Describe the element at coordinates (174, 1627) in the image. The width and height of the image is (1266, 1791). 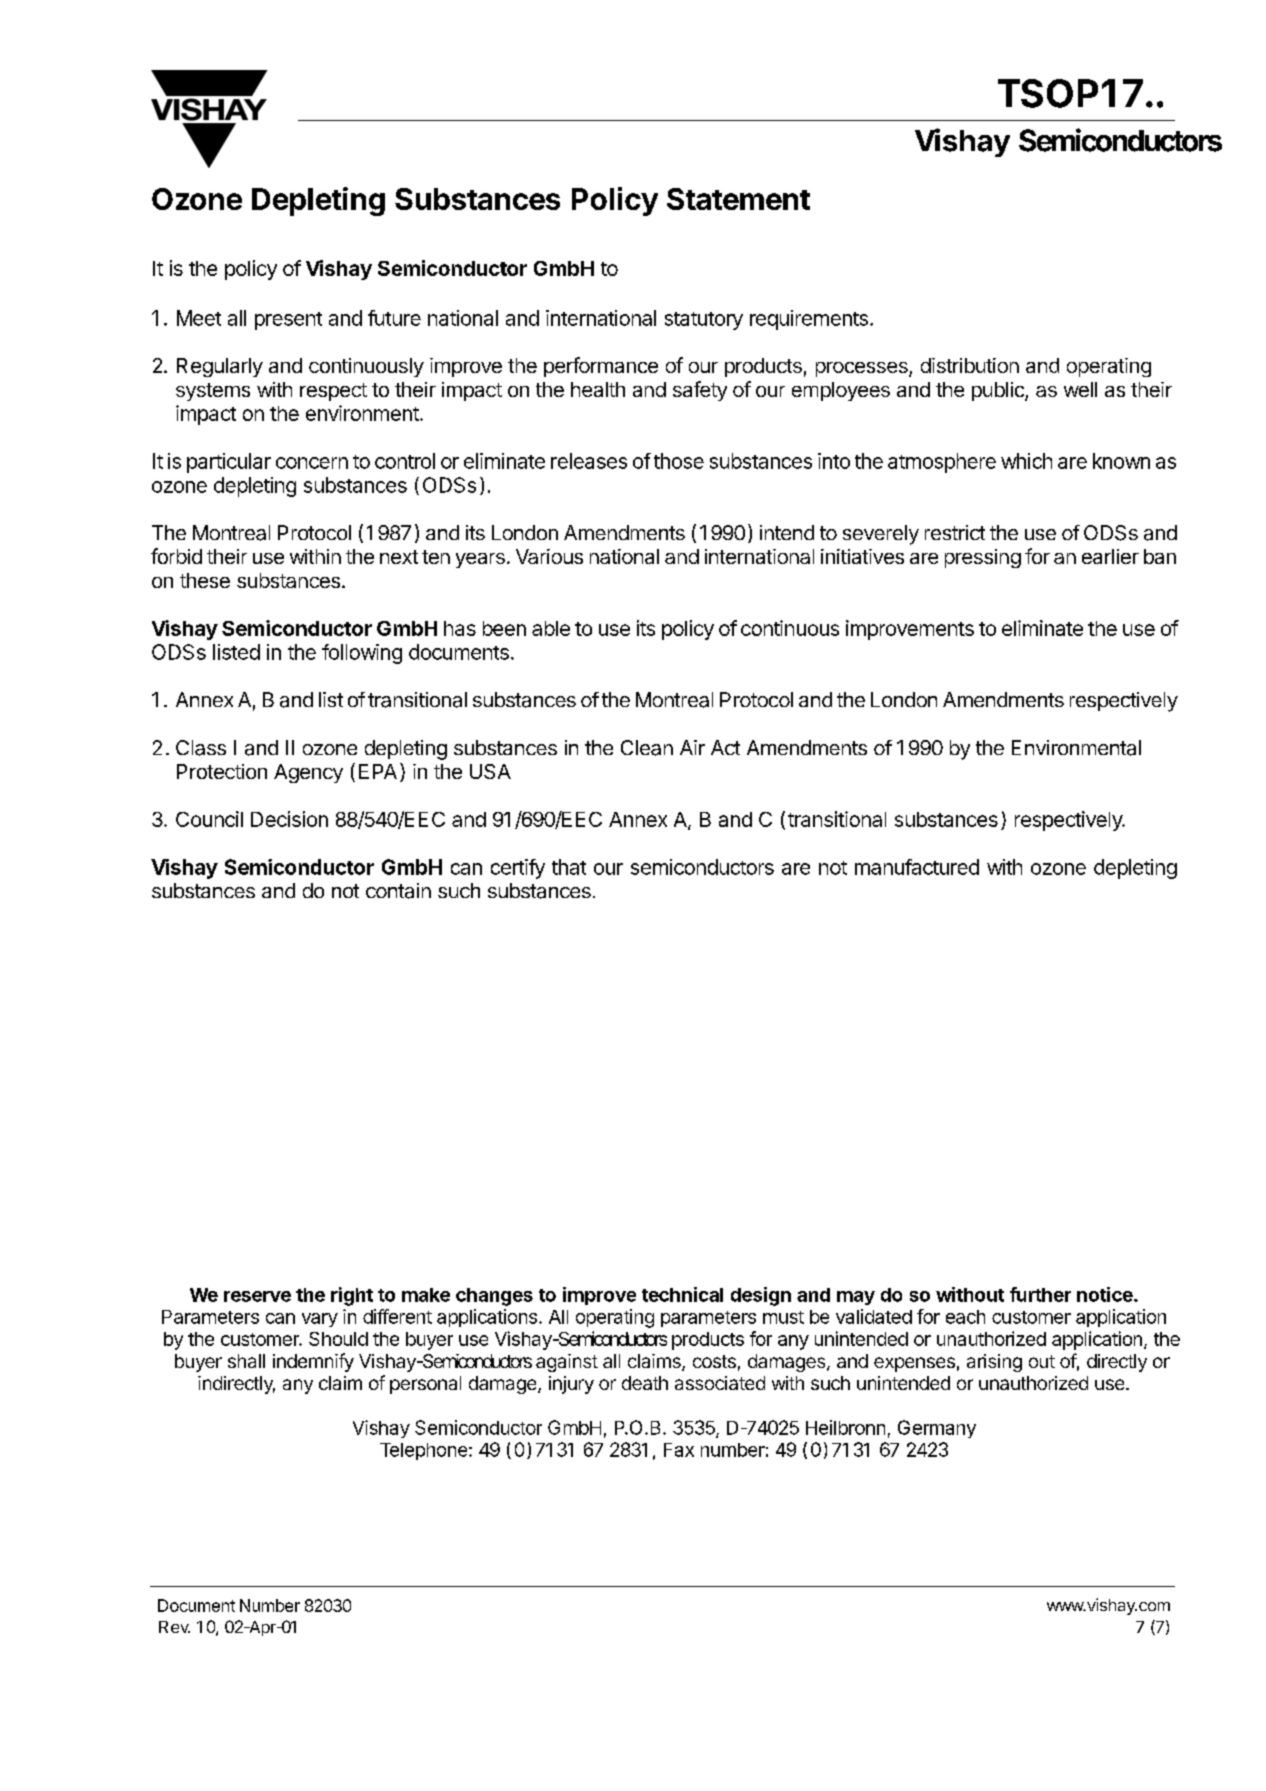
I see `Rev` at that location.
